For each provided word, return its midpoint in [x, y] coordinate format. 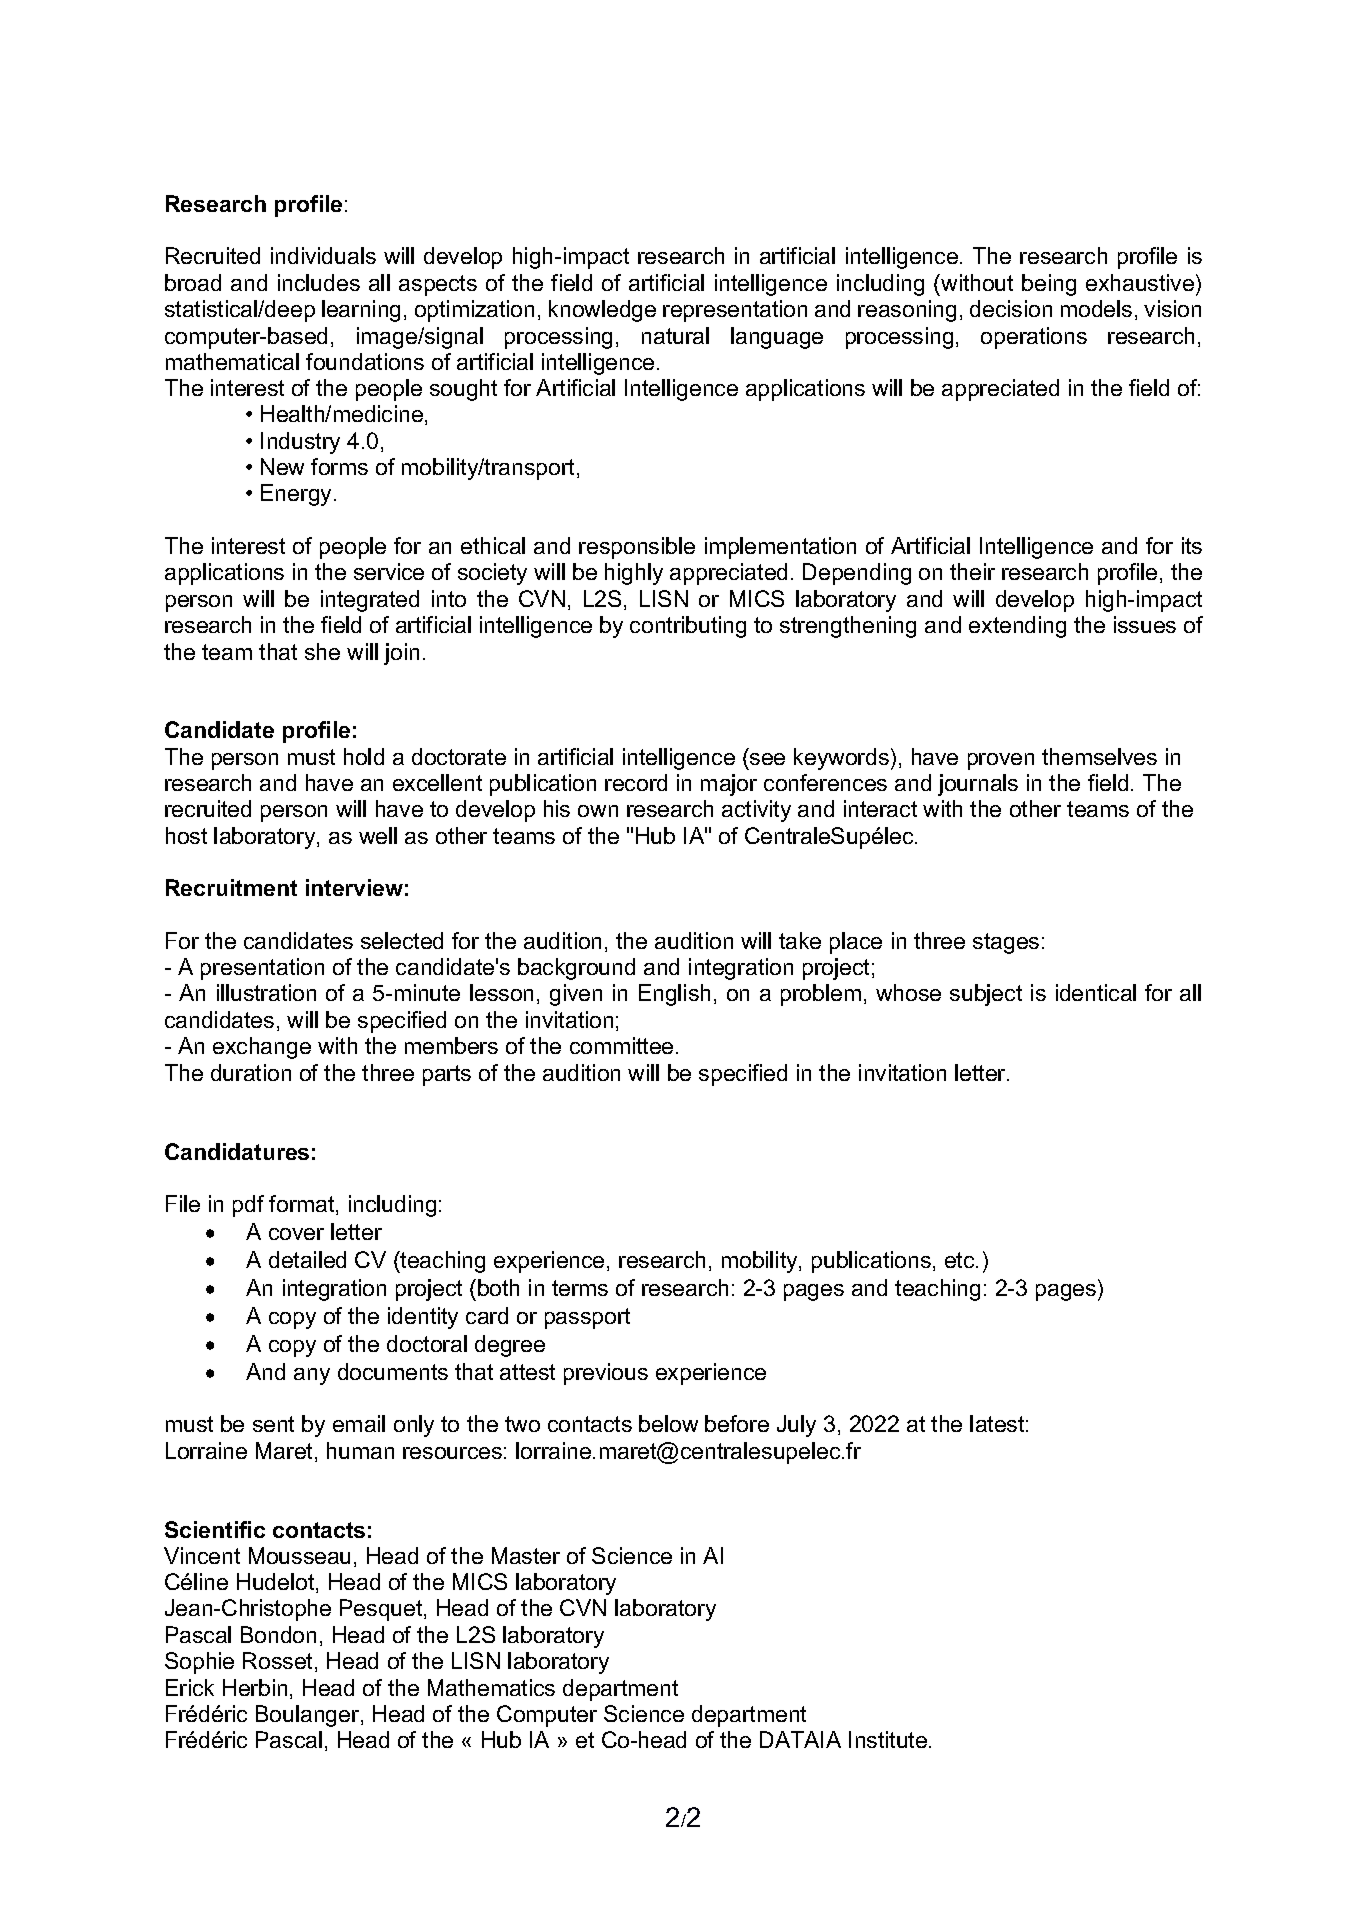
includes [319, 282]
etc [961, 1260]
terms [580, 1288]
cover [296, 1234]
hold [364, 756]
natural [675, 335]
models [1096, 308]
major [729, 785]
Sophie [199, 1663]
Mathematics [491, 1687]
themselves [1099, 756]
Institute [889, 1739]
